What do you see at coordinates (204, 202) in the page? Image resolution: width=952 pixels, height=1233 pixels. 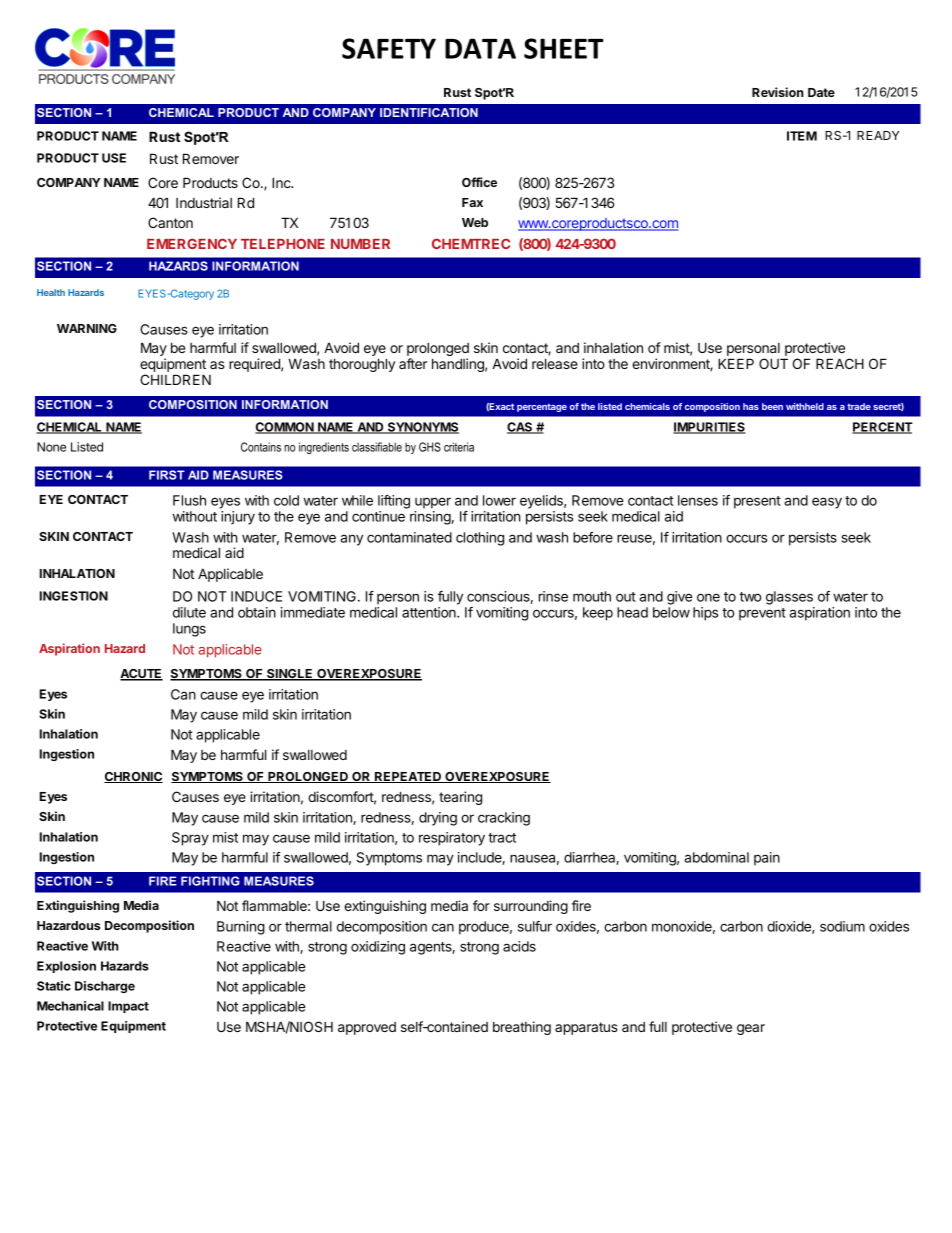 I see `Industrial` at bounding box center [204, 202].
